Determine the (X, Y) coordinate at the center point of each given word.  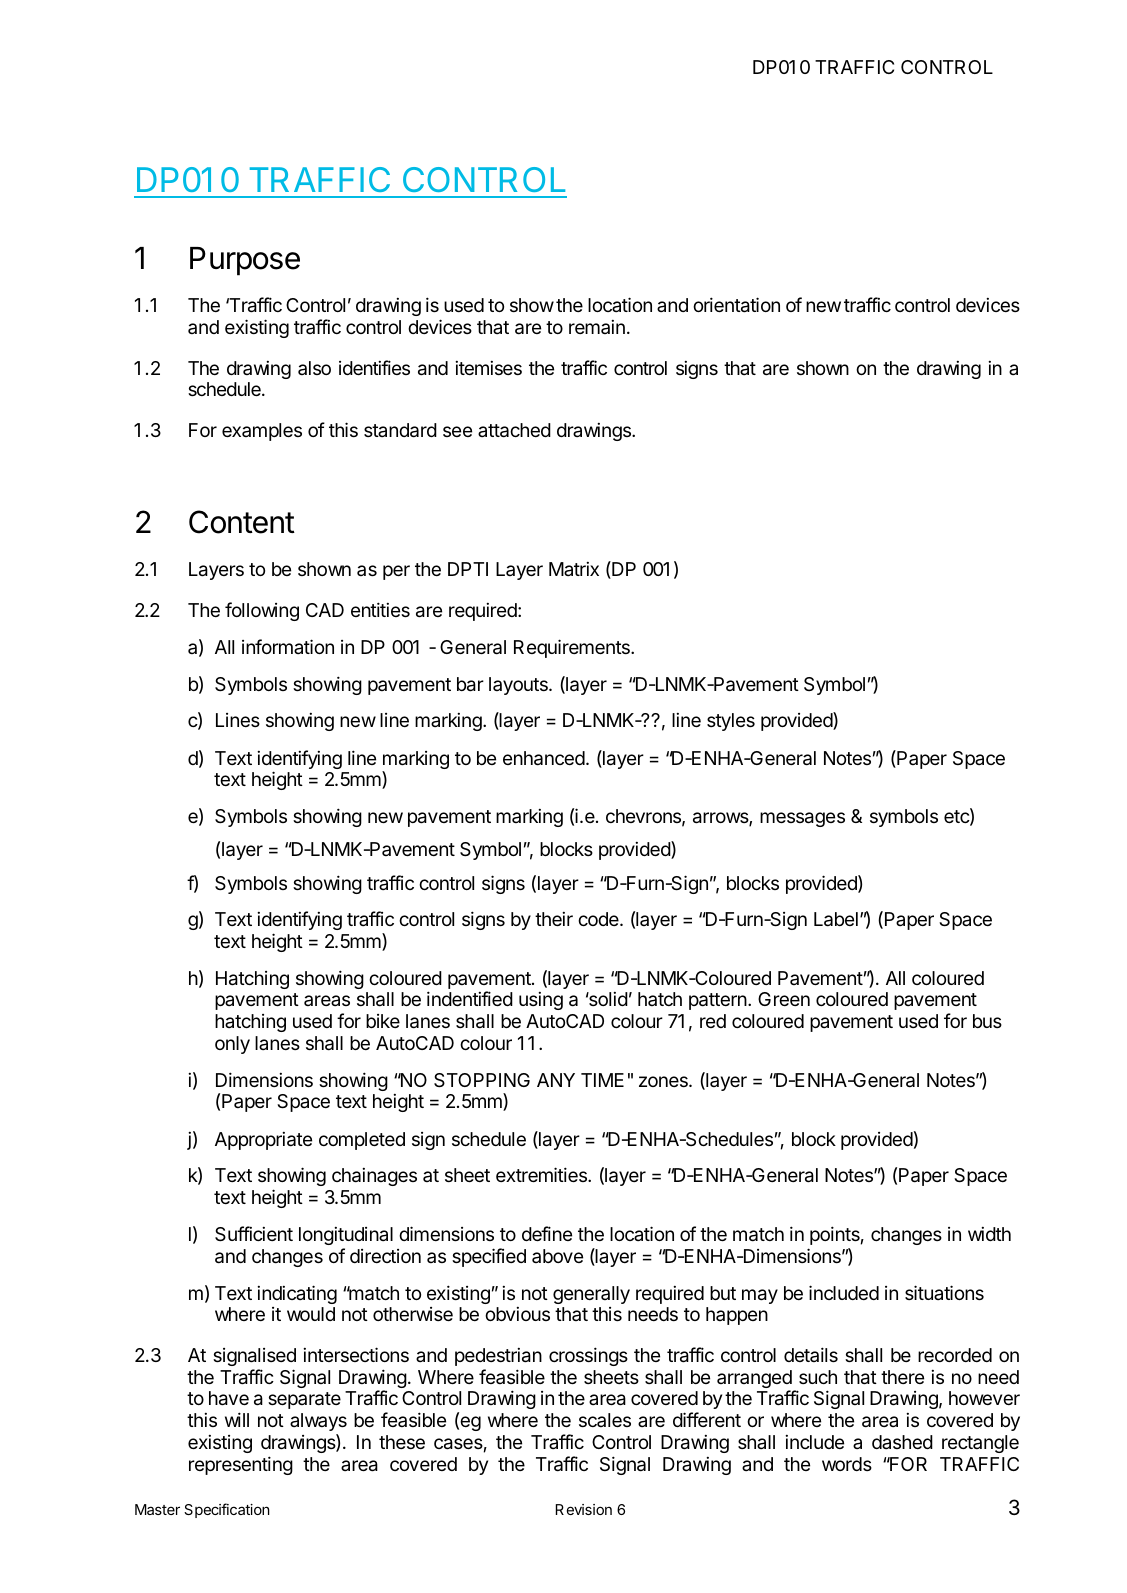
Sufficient (254, 1234)
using (541, 1001)
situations (944, 1292)
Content (242, 522)
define (547, 1233)
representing (241, 1465)
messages (802, 819)
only (232, 1045)
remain (597, 327)
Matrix (574, 569)
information (288, 646)
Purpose (245, 261)
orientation (736, 305)
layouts (519, 686)
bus (987, 1021)
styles (731, 722)
